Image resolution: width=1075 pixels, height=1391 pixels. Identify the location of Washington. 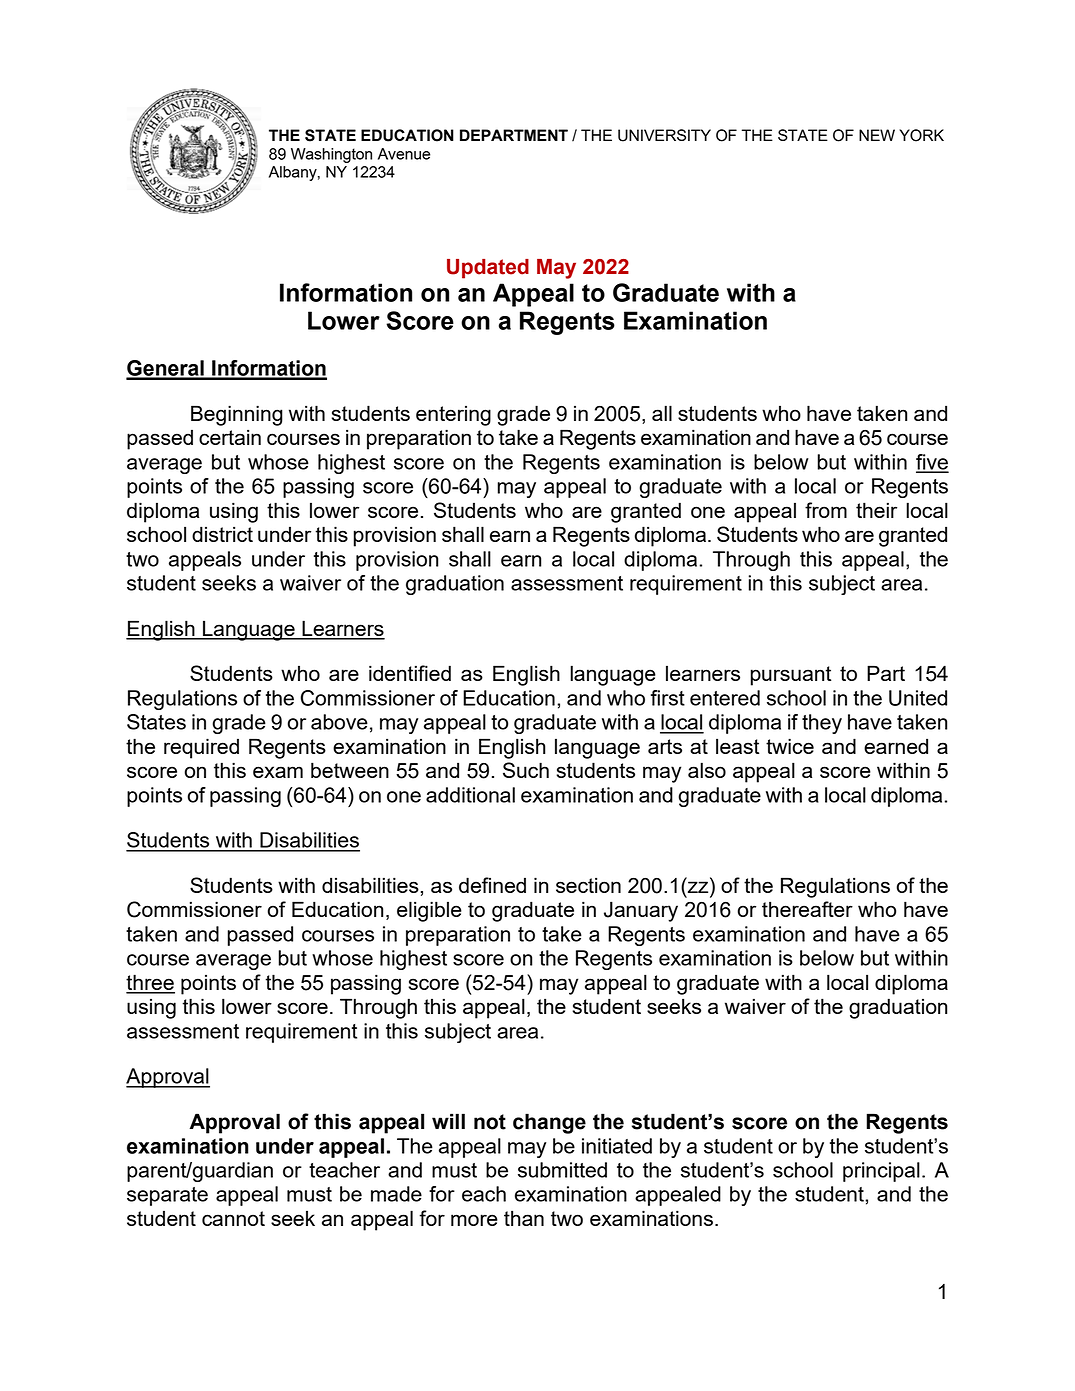
(331, 155).
